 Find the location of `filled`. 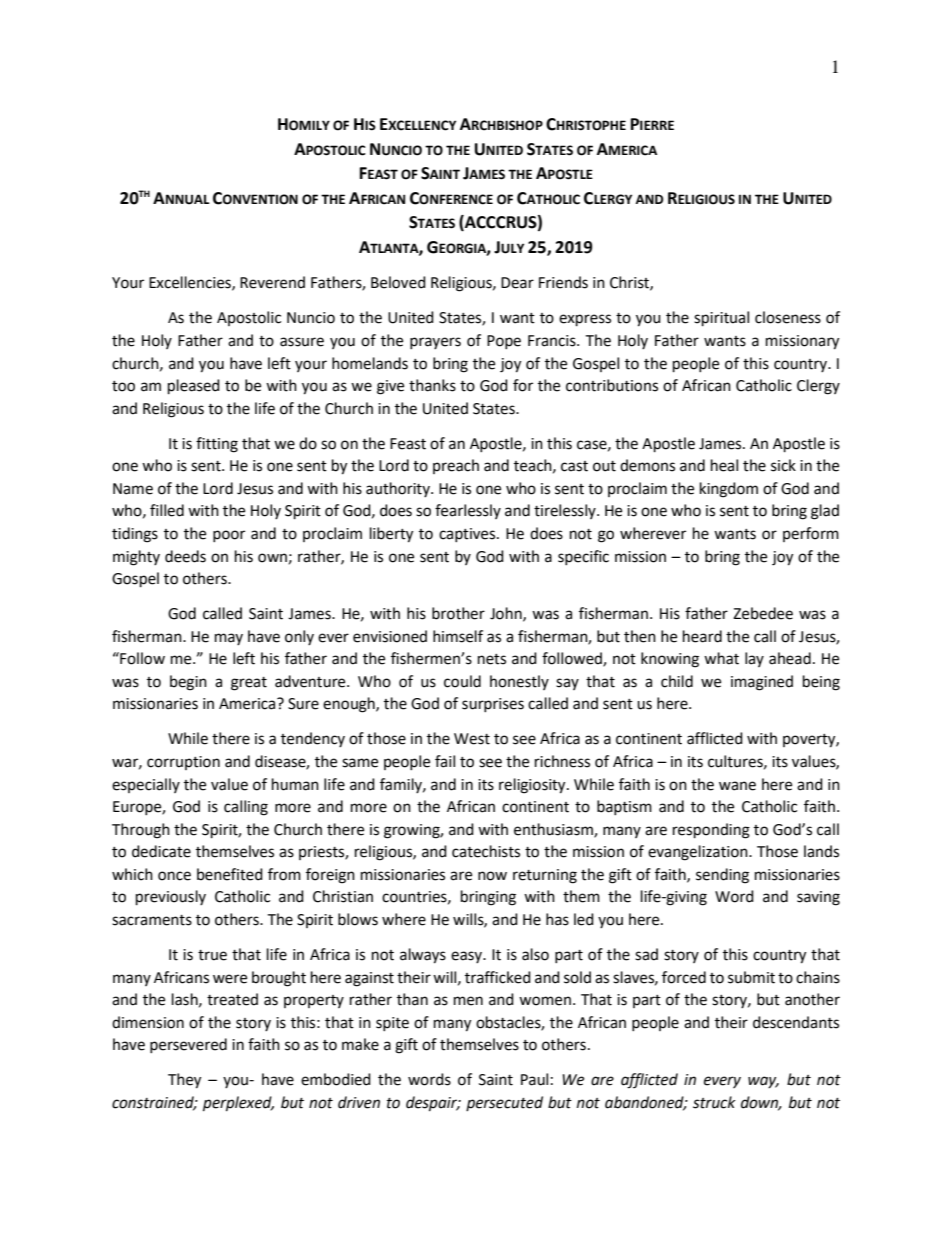

filled is located at coordinates (167, 510).
